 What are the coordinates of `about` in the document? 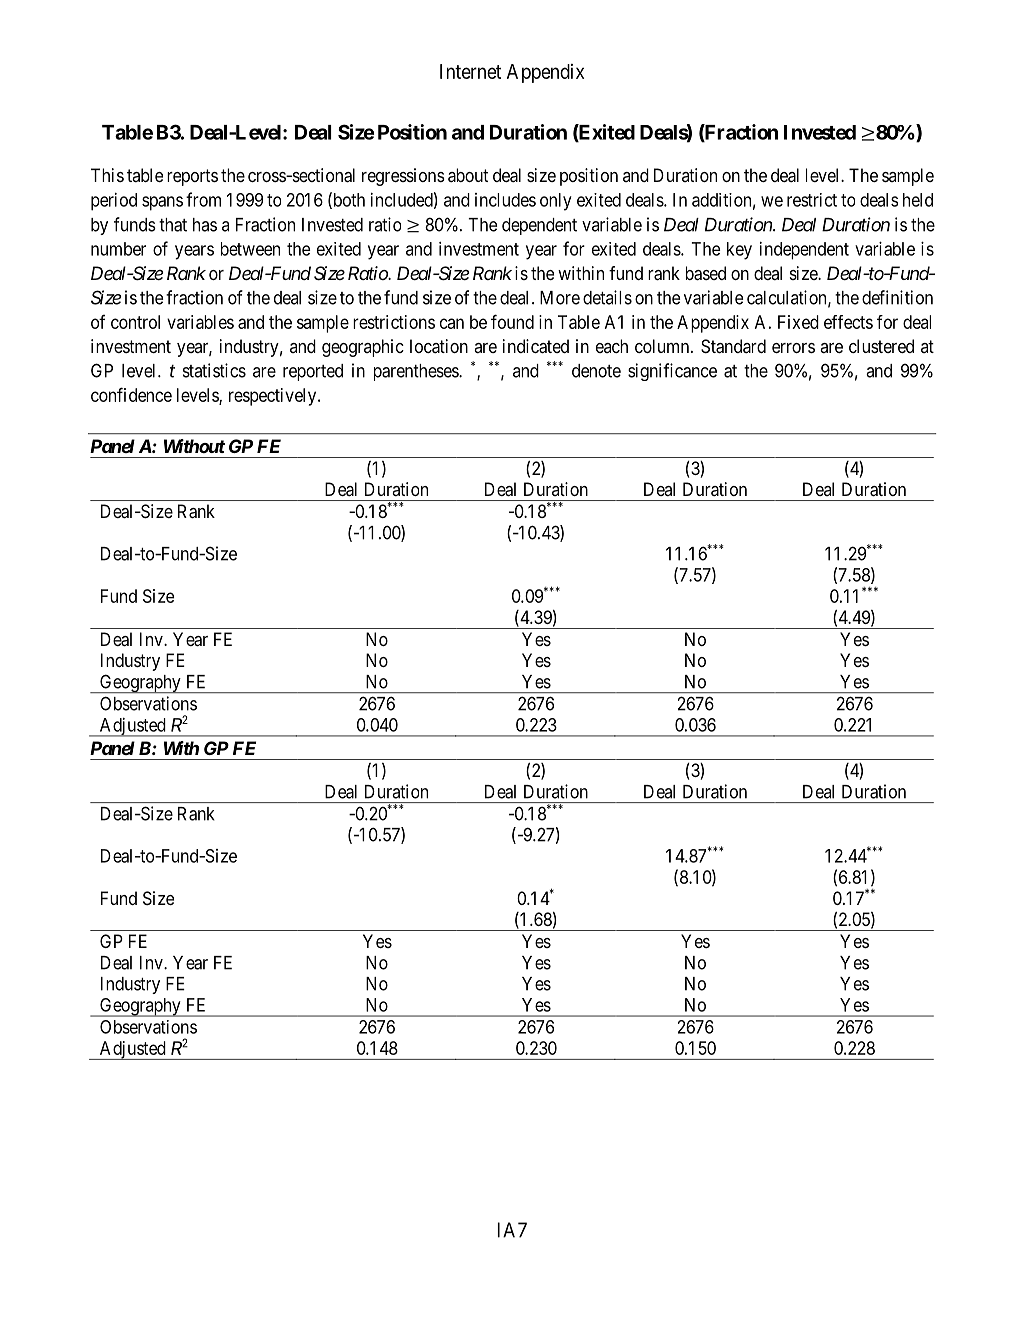 It's located at (468, 175).
